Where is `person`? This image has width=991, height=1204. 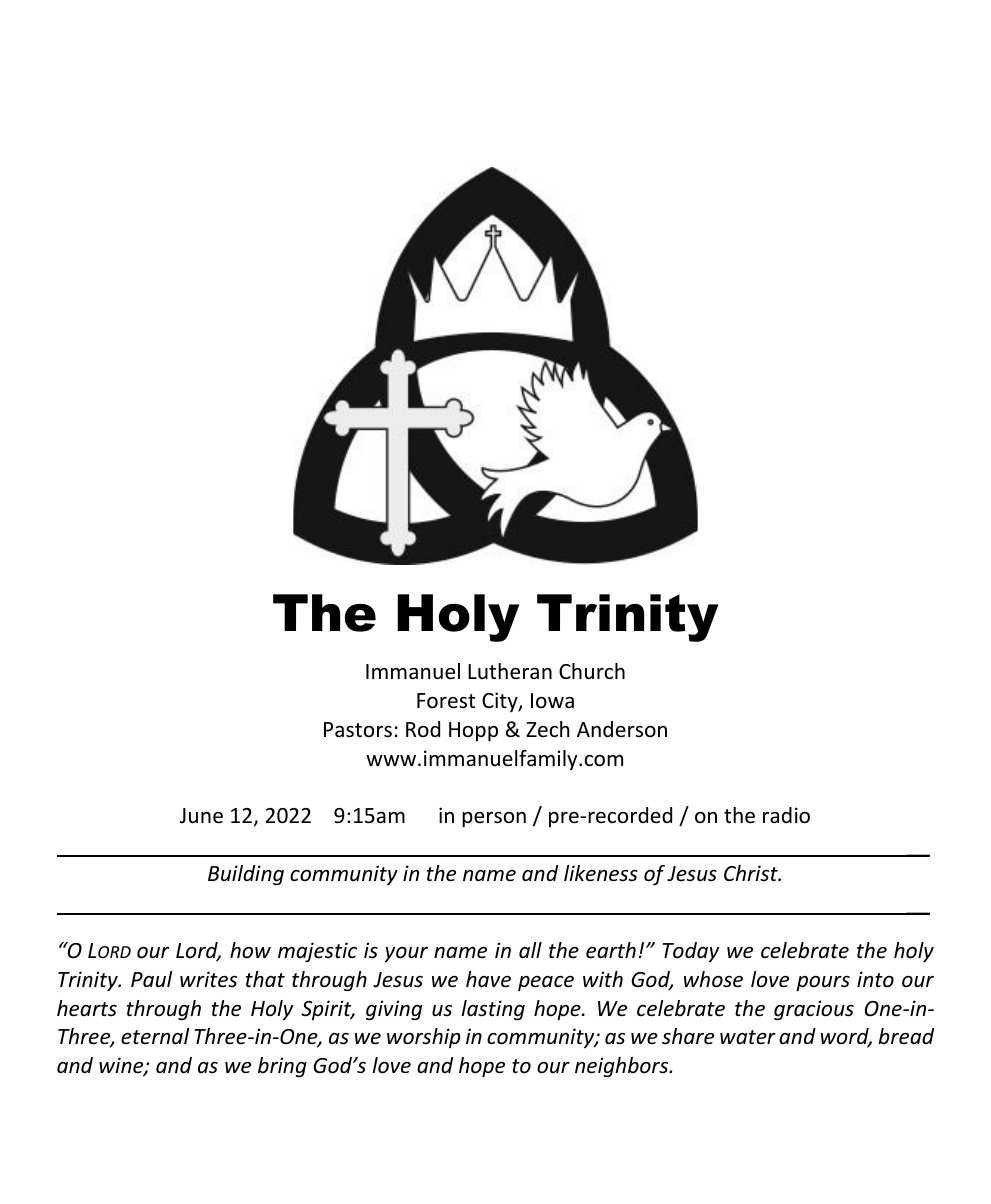
person is located at coordinates (494, 819).
